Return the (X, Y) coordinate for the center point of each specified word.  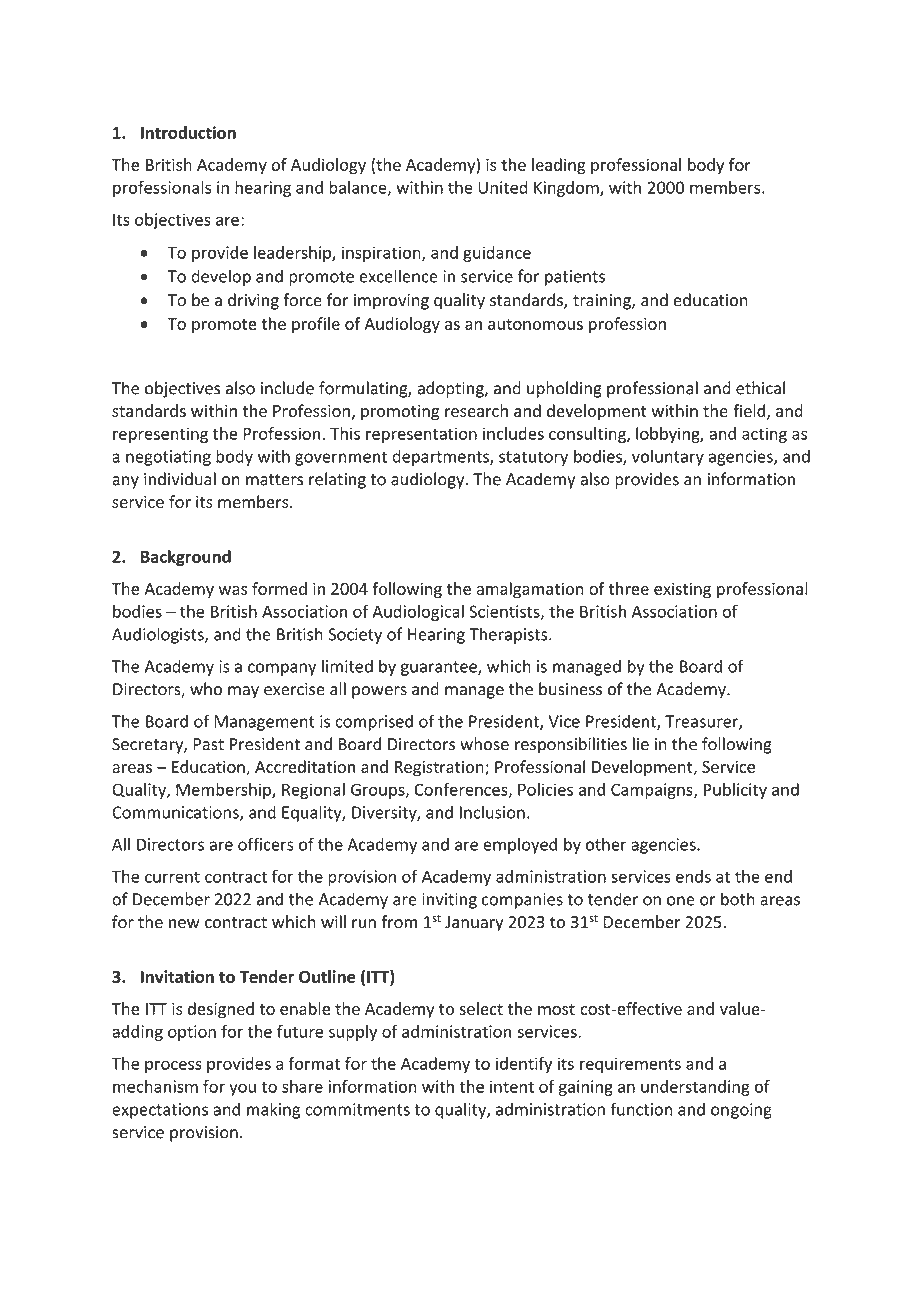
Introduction (188, 132)
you (242, 1089)
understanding (695, 1088)
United (503, 187)
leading (559, 166)
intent (512, 1086)
